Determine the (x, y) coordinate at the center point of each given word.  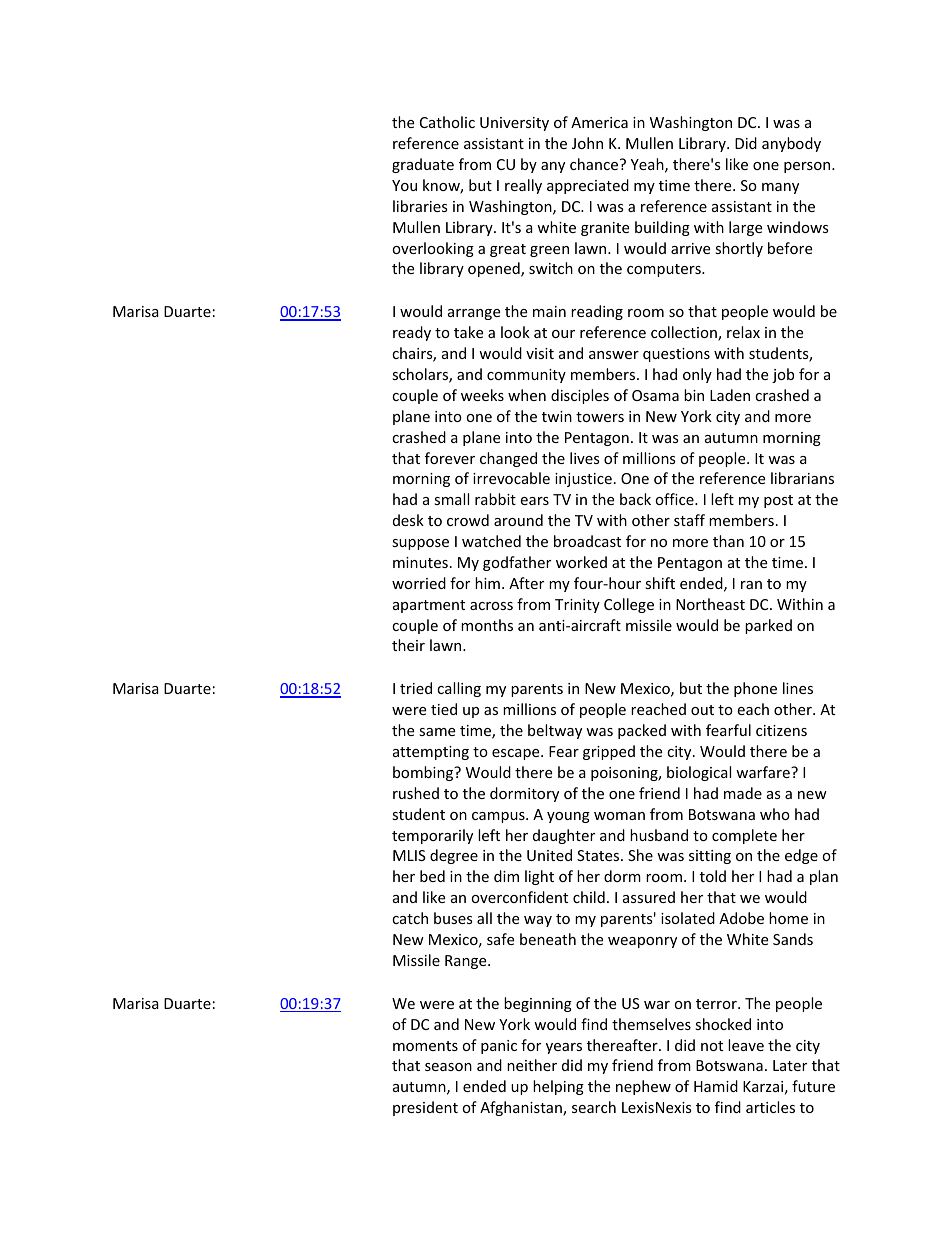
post (778, 501)
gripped (609, 752)
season (448, 1067)
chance (594, 164)
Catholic (447, 122)
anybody (791, 144)
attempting (431, 753)
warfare (764, 772)
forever (450, 458)
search (594, 1107)
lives (585, 458)
